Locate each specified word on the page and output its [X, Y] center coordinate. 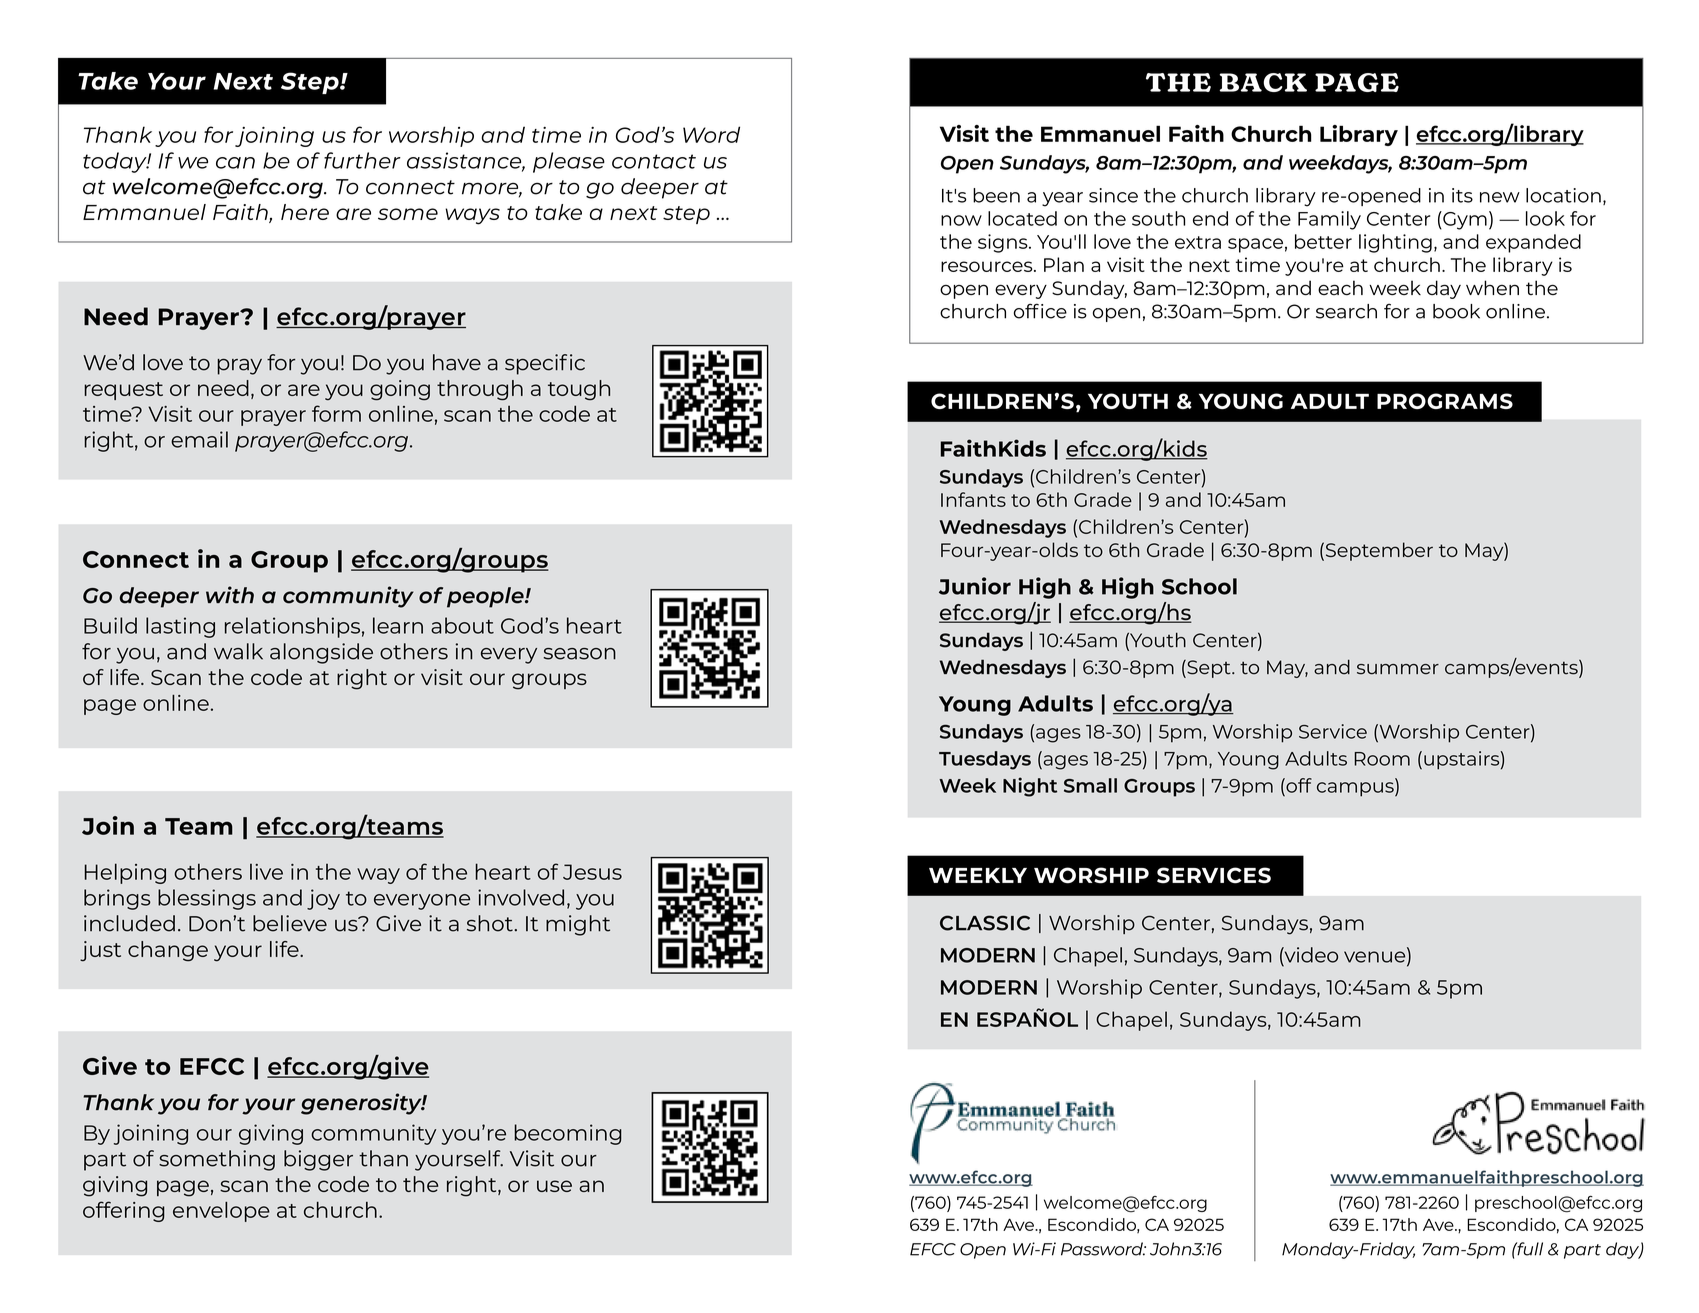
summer [1398, 669]
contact [654, 161]
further [362, 160]
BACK [1263, 82]
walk [238, 651]
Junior [975, 586]
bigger [318, 1160]
